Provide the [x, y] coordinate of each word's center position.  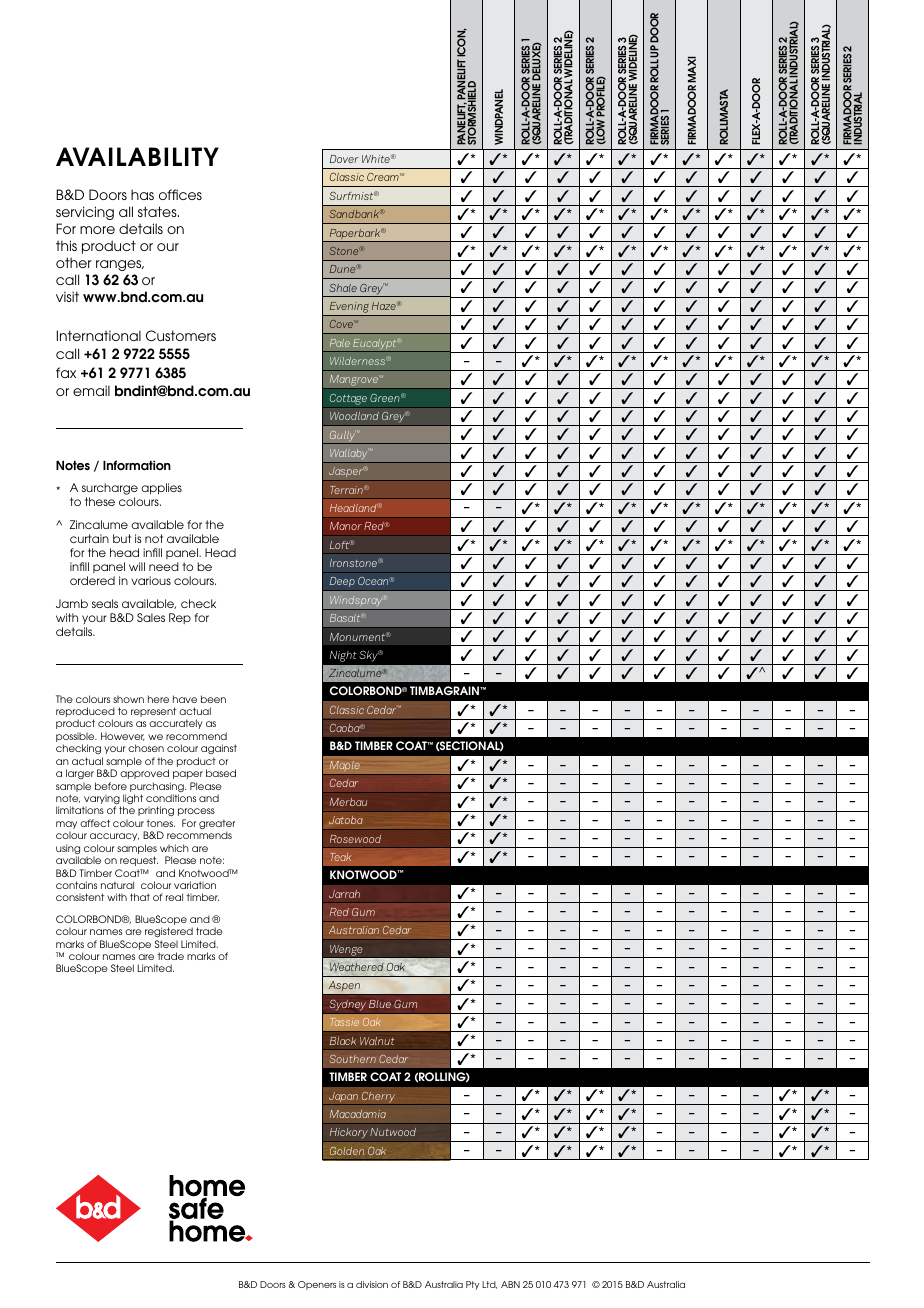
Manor [346, 526]
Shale [343, 288]
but [122, 538]
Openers [317, 1285]
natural [117, 885]
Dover [344, 159]
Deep [342, 584]
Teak [340, 857]
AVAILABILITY [137, 156]
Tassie [344, 1022]
